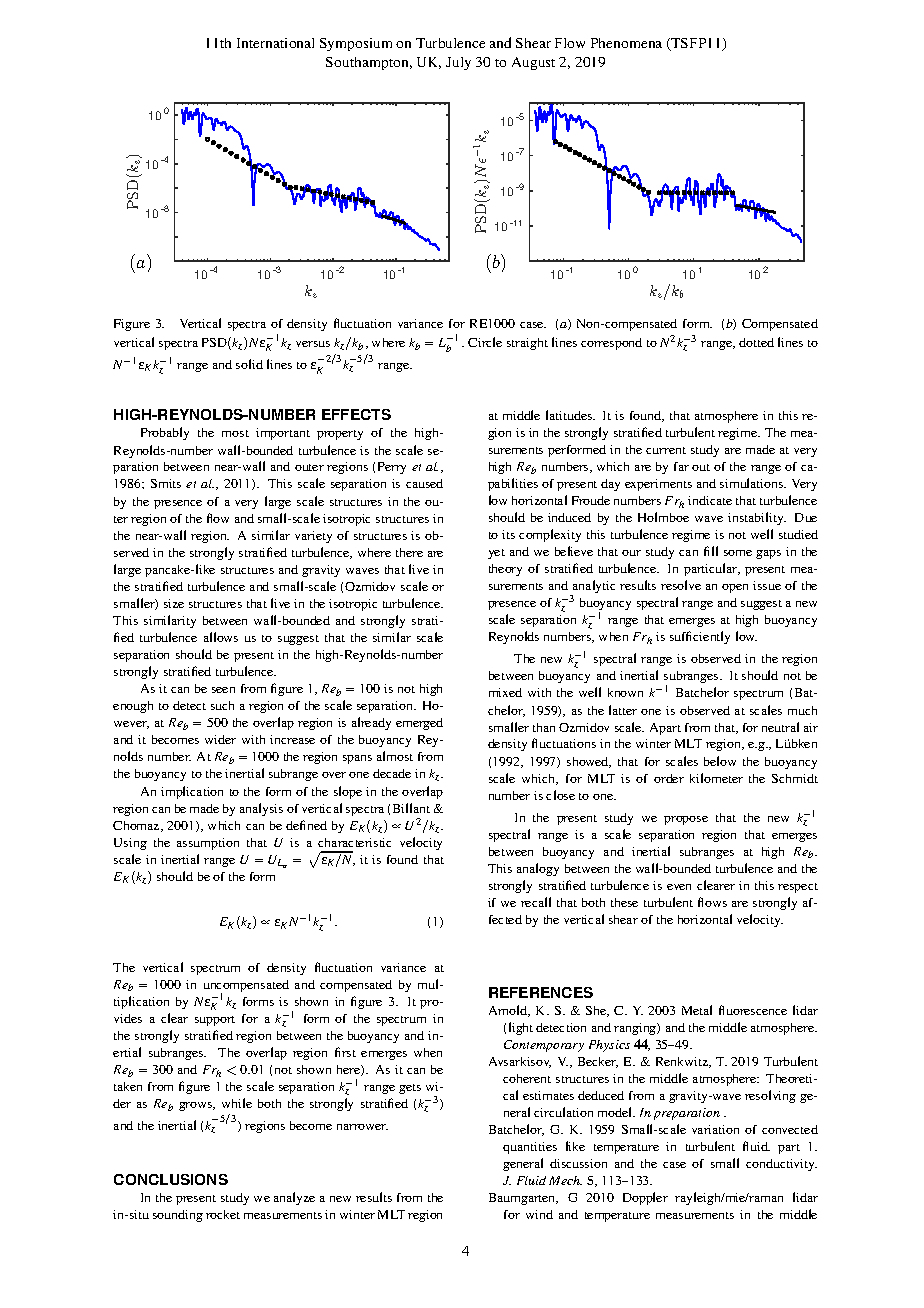  What do you see at coordinates (419, 724) in the page?
I see `emerged` at bounding box center [419, 724].
